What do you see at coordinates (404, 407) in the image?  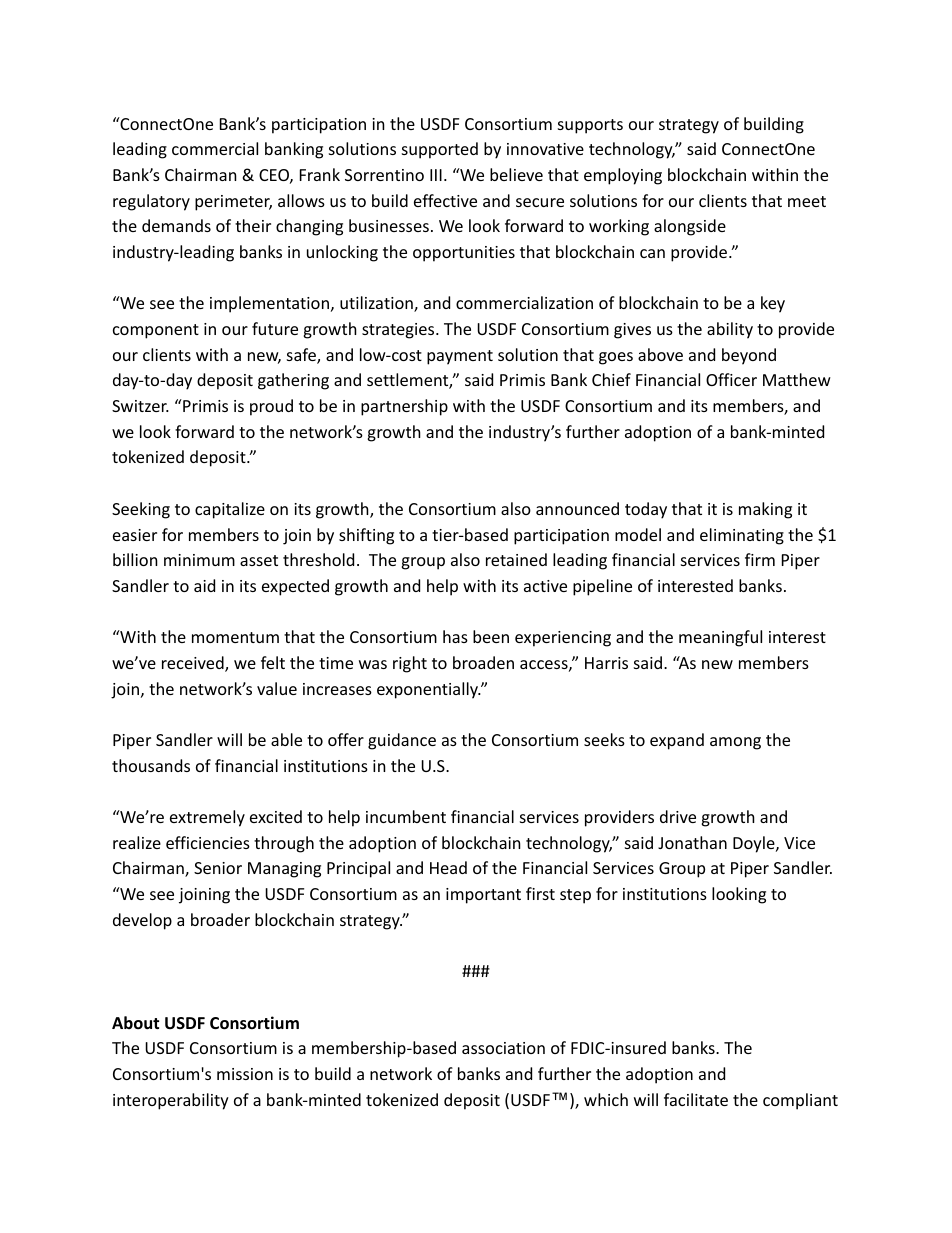 I see `partnership` at bounding box center [404, 407].
